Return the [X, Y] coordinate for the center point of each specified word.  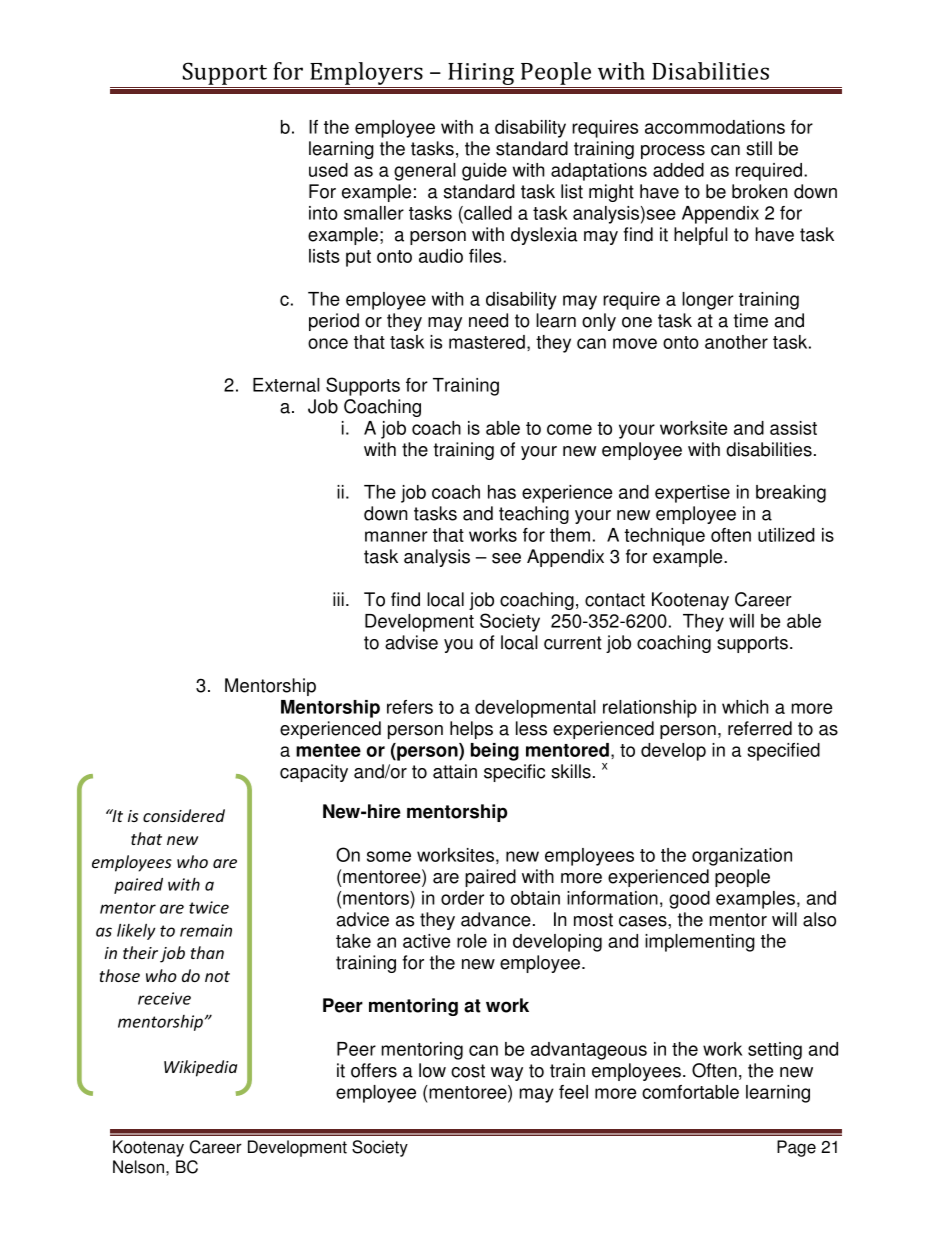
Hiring [481, 75]
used [328, 170]
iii [338, 599]
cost [468, 1071]
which [745, 707]
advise [411, 642]
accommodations [715, 127]
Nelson [138, 1167]
